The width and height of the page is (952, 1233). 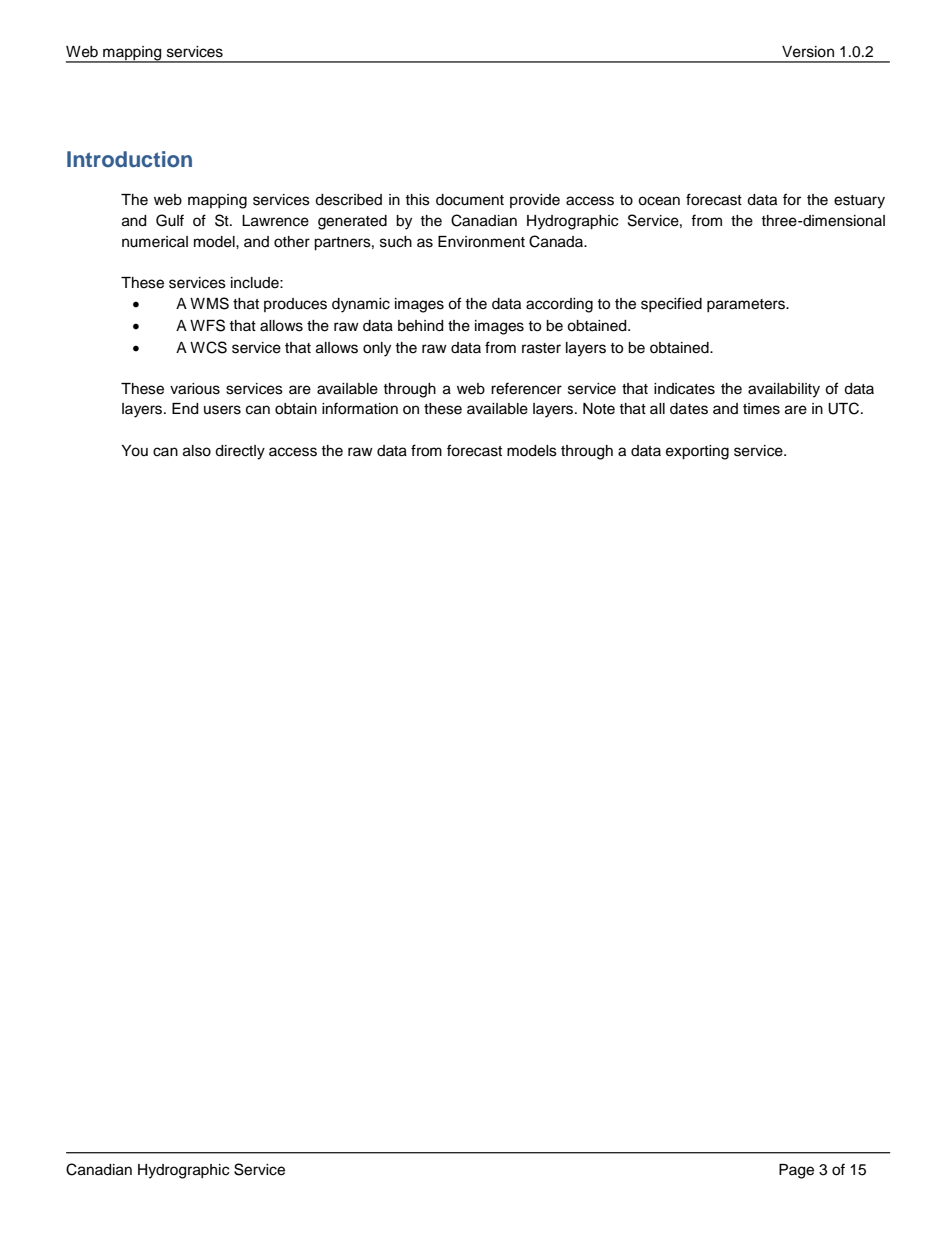 What do you see at coordinates (599, 409) in the page?
I see `Note` at bounding box center [599, 409].
